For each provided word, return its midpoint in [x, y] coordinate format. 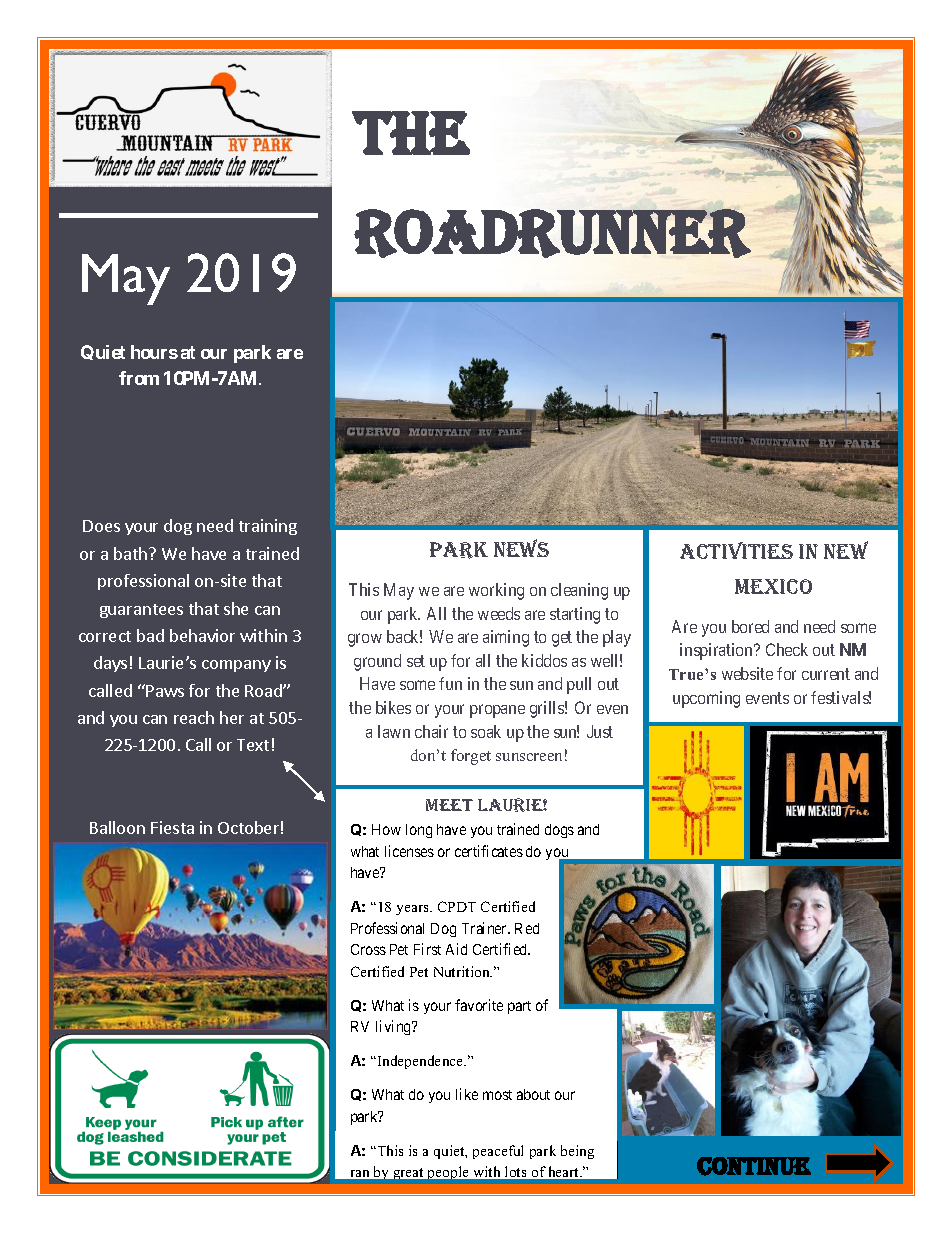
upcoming [706, 699]
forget [471, 757]
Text [253, 745]
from [139, 378]
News [521, 548]
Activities [736, 550]
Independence [420, 1062]
